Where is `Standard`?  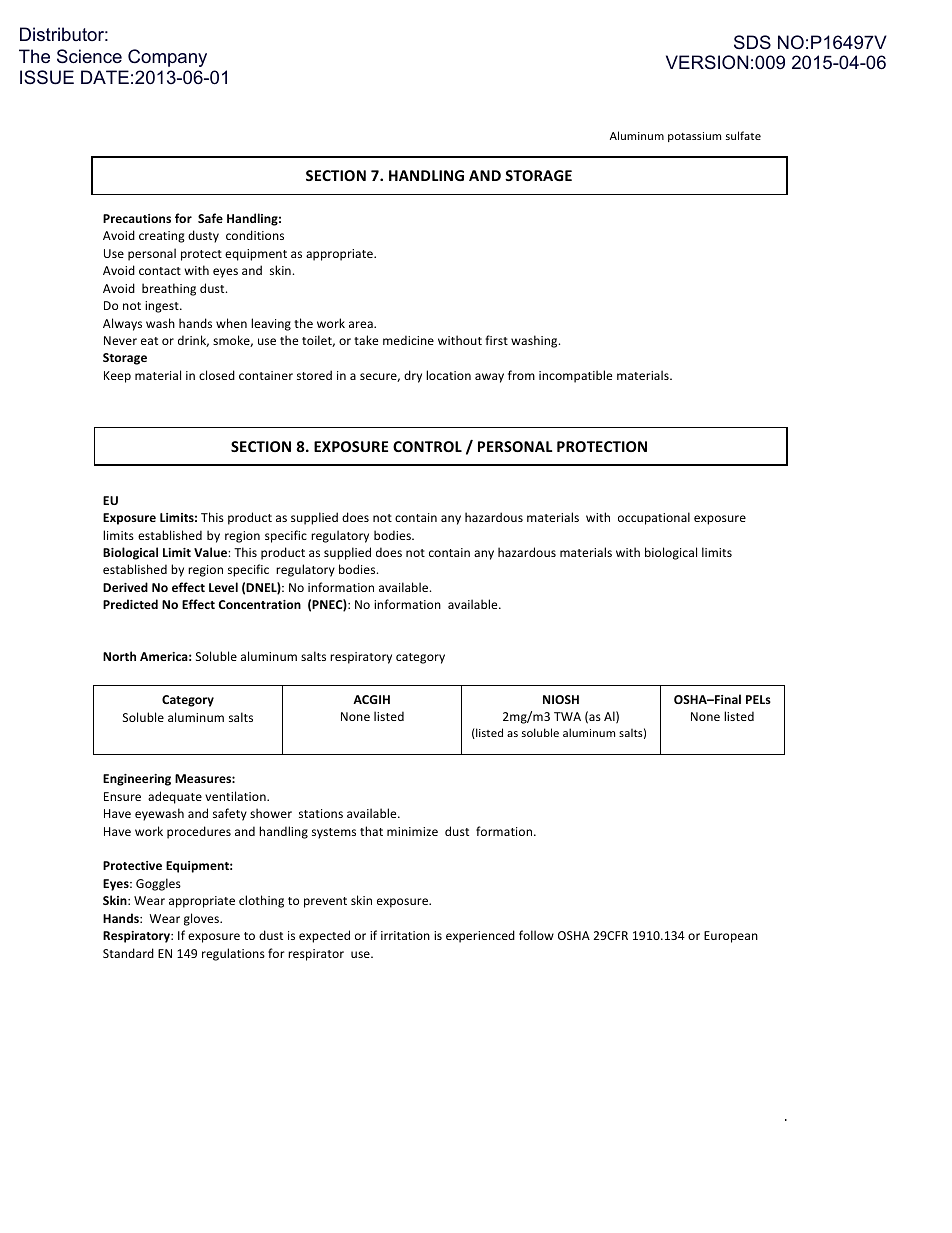 Standard is located at coordinates (128, 953).
